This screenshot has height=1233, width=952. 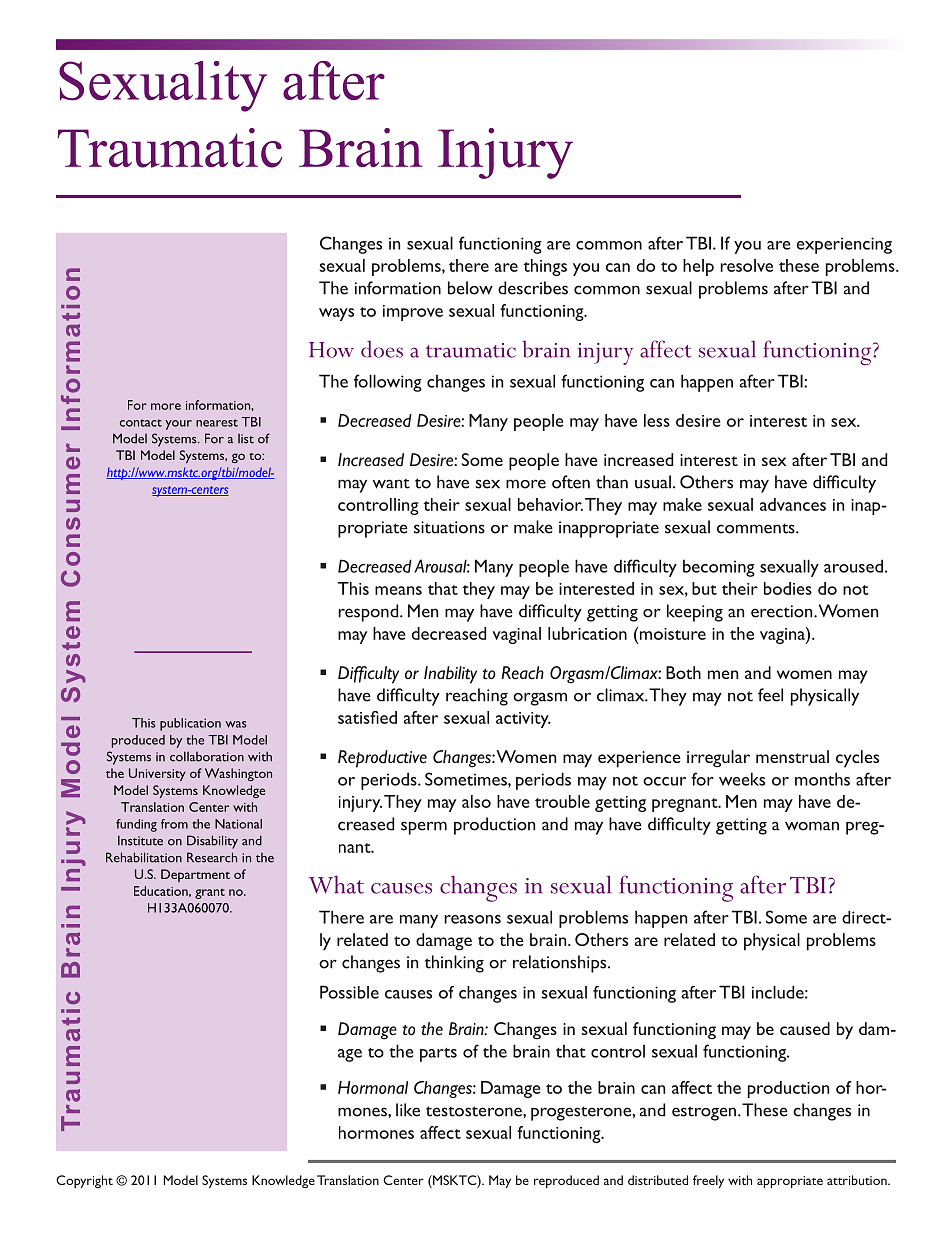 What do you see at coordinates (391, 483) in the screenshot?
I see `want` at bounding box center [391, 483].
